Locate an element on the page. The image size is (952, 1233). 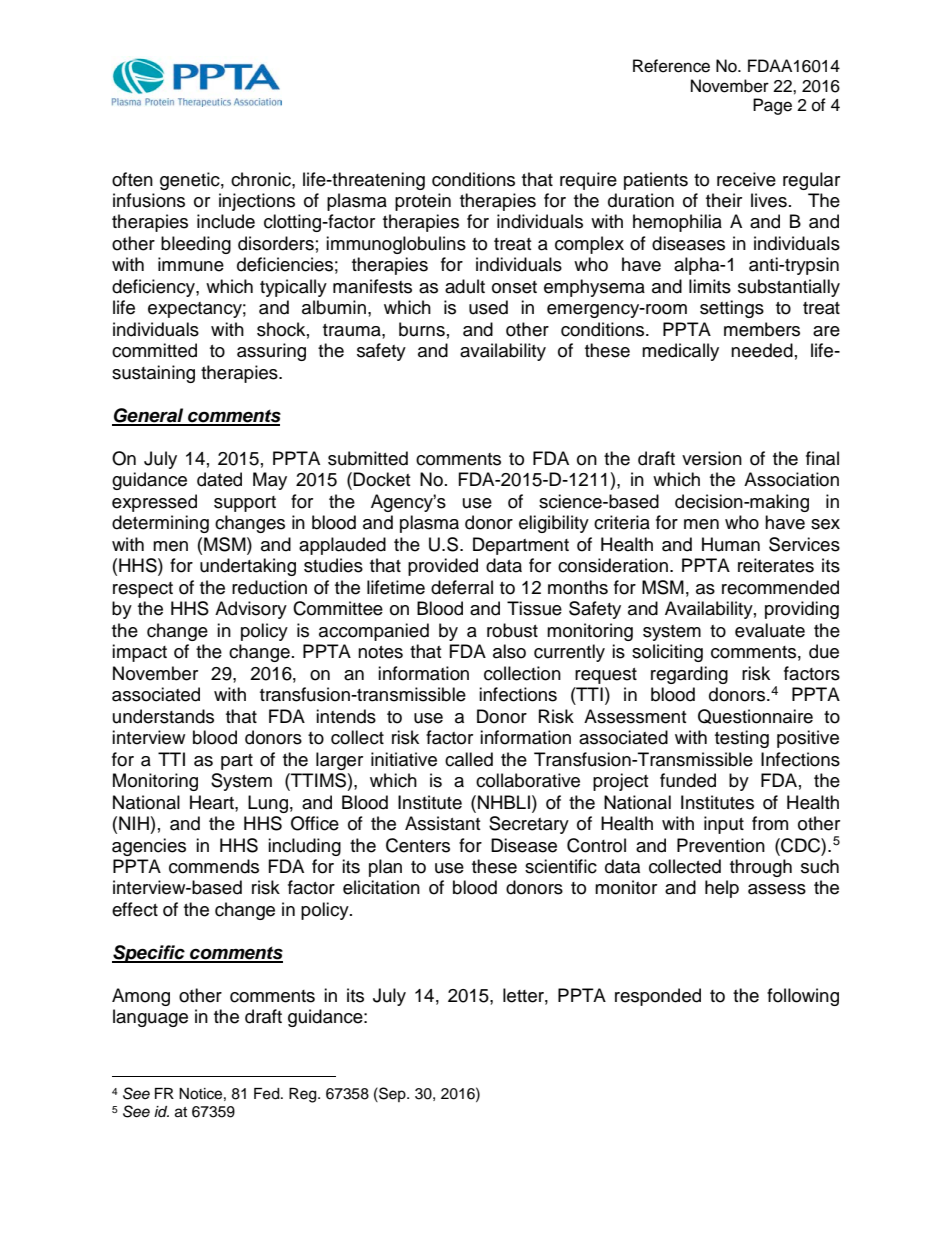
Page is located at coordinates (772, 106).
